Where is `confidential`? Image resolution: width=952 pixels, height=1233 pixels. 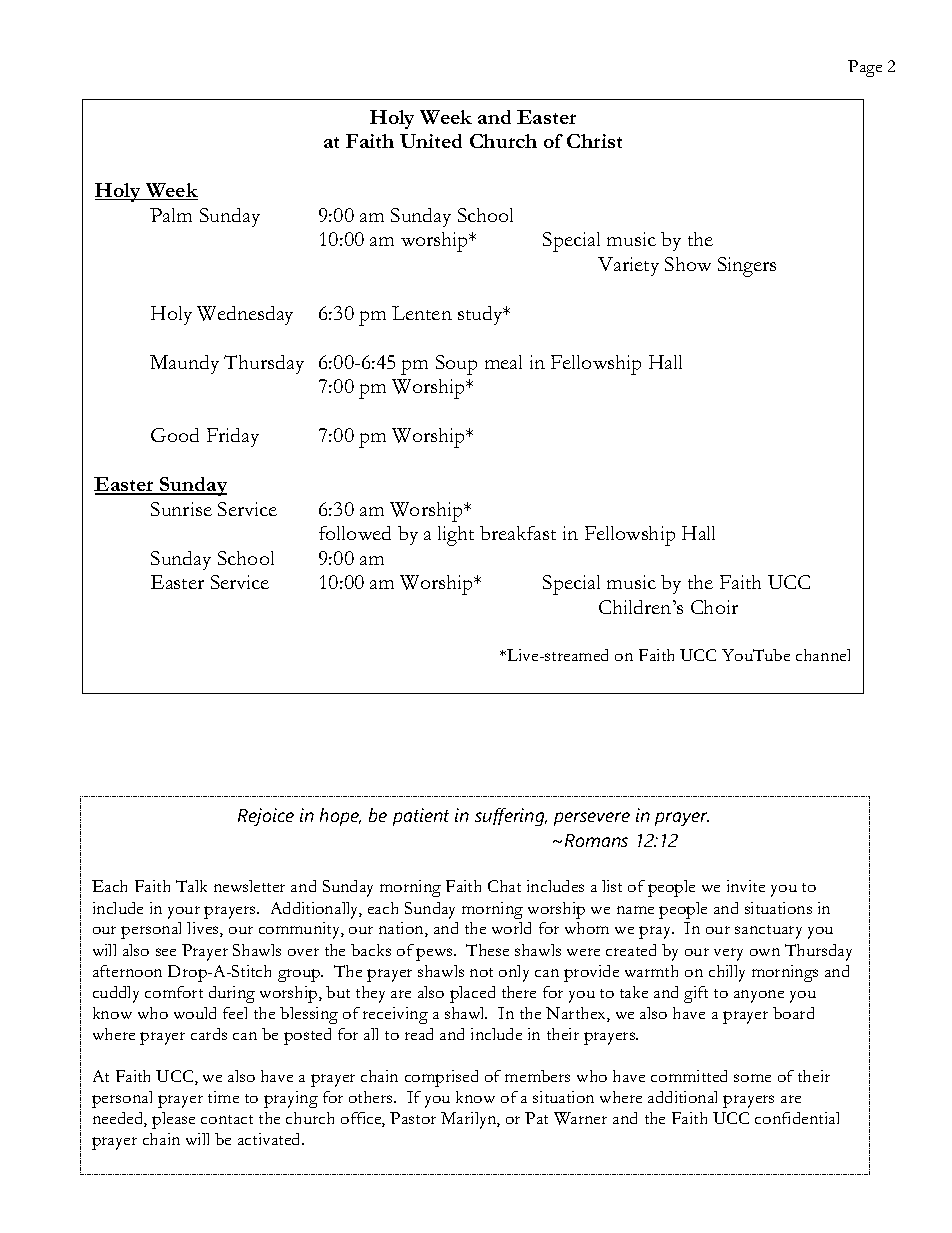 confidential is located at coordinates (797, 1118).
